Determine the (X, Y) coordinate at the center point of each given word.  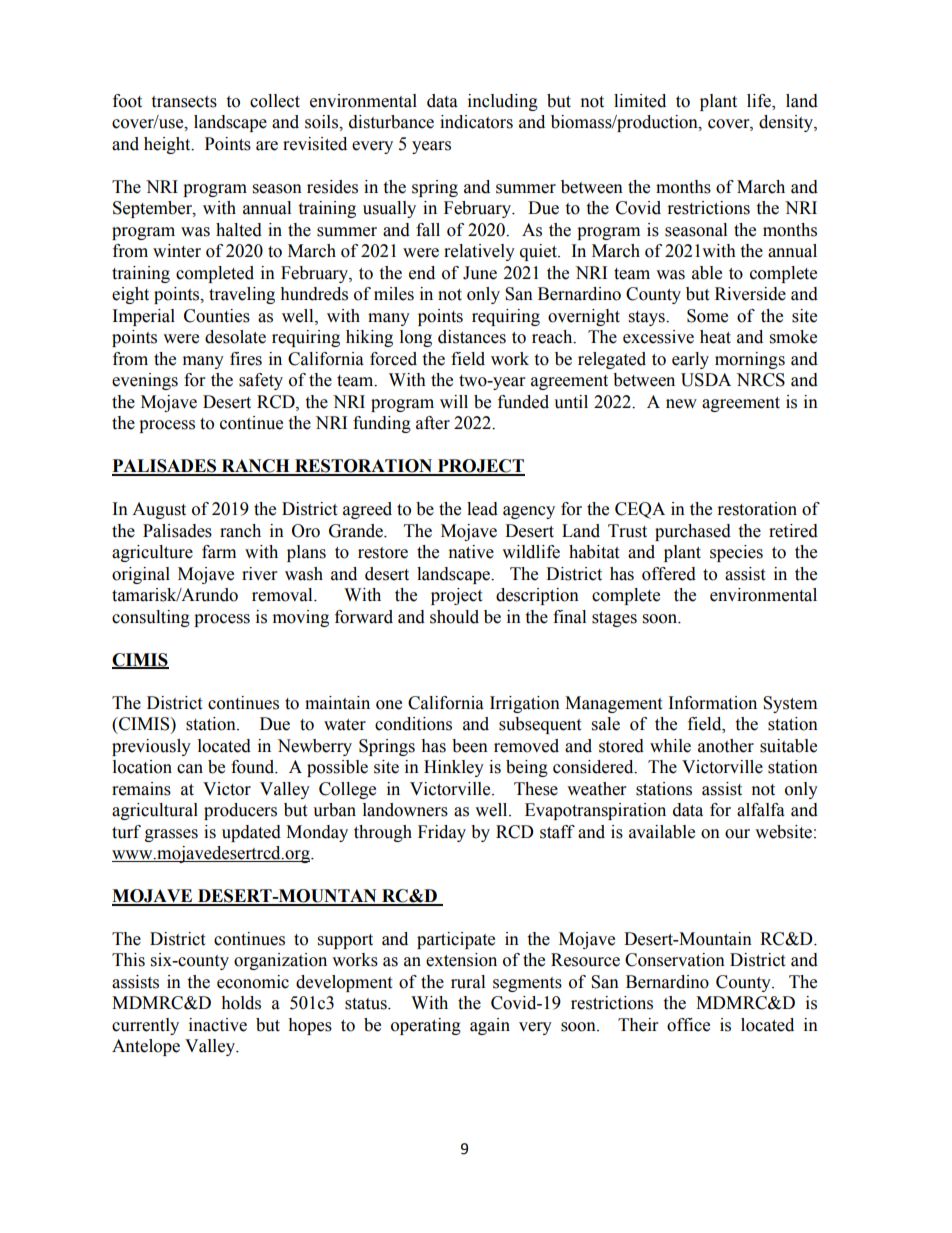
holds (241, 1003)
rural (468, 982)
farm (219, 552)
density (787, 123)
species (736, 553)
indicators (476, 122)
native (471, 552)
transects (184, 102)
